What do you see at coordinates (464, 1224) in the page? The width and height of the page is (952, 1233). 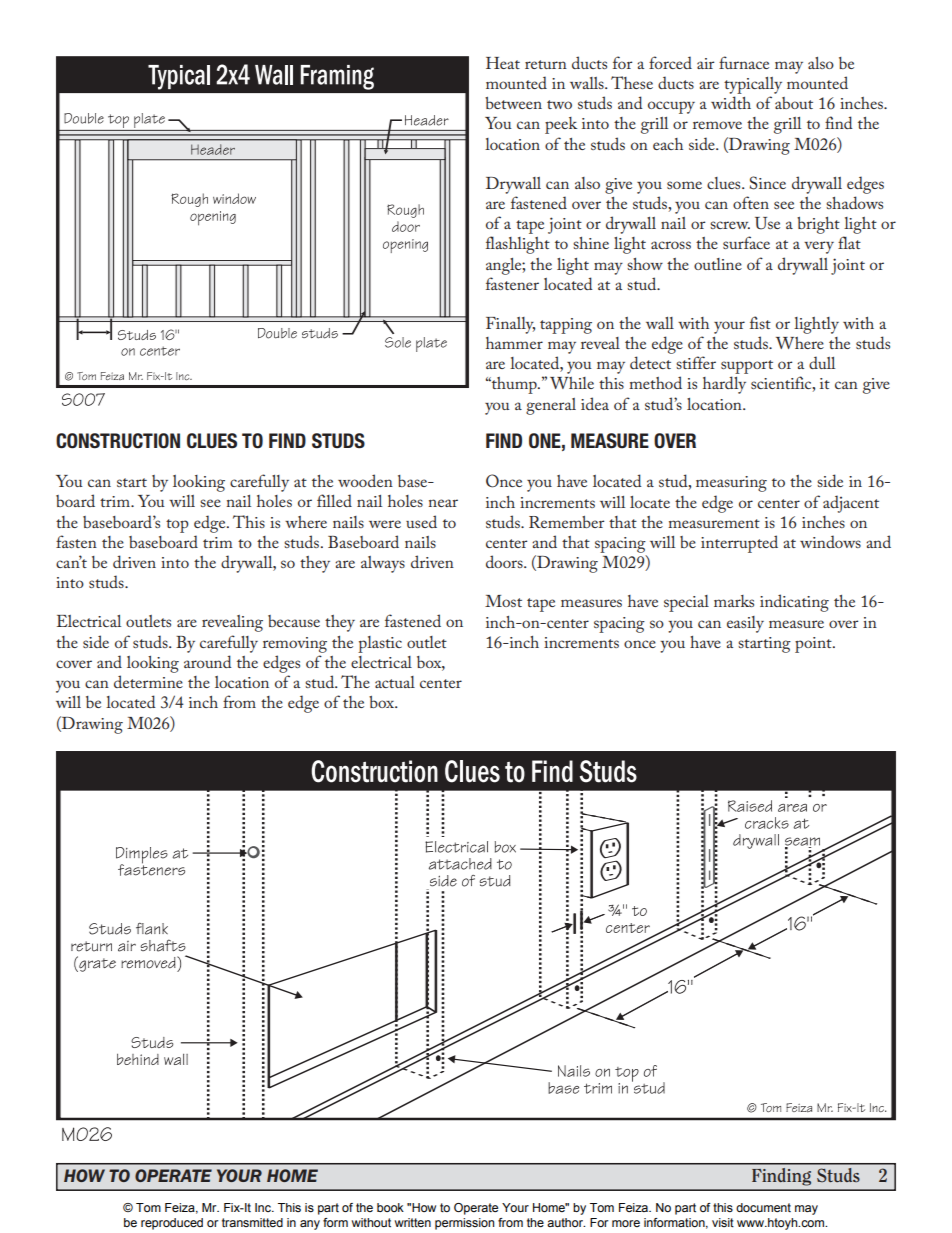 I see `permission` at bounding box center [464, 1224].
